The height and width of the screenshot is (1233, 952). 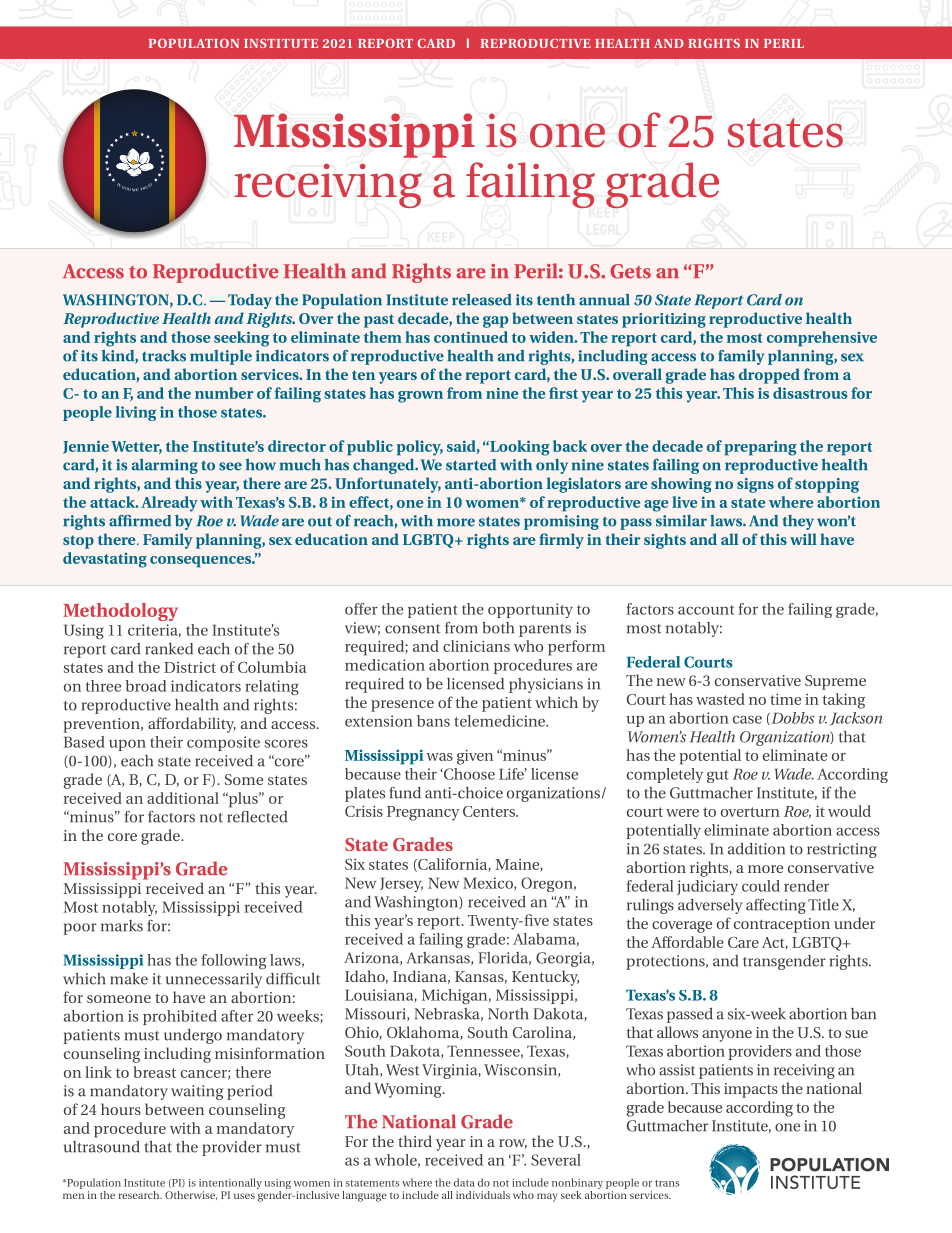 I want to click on comprehensive, so click(x=822, y=339).
